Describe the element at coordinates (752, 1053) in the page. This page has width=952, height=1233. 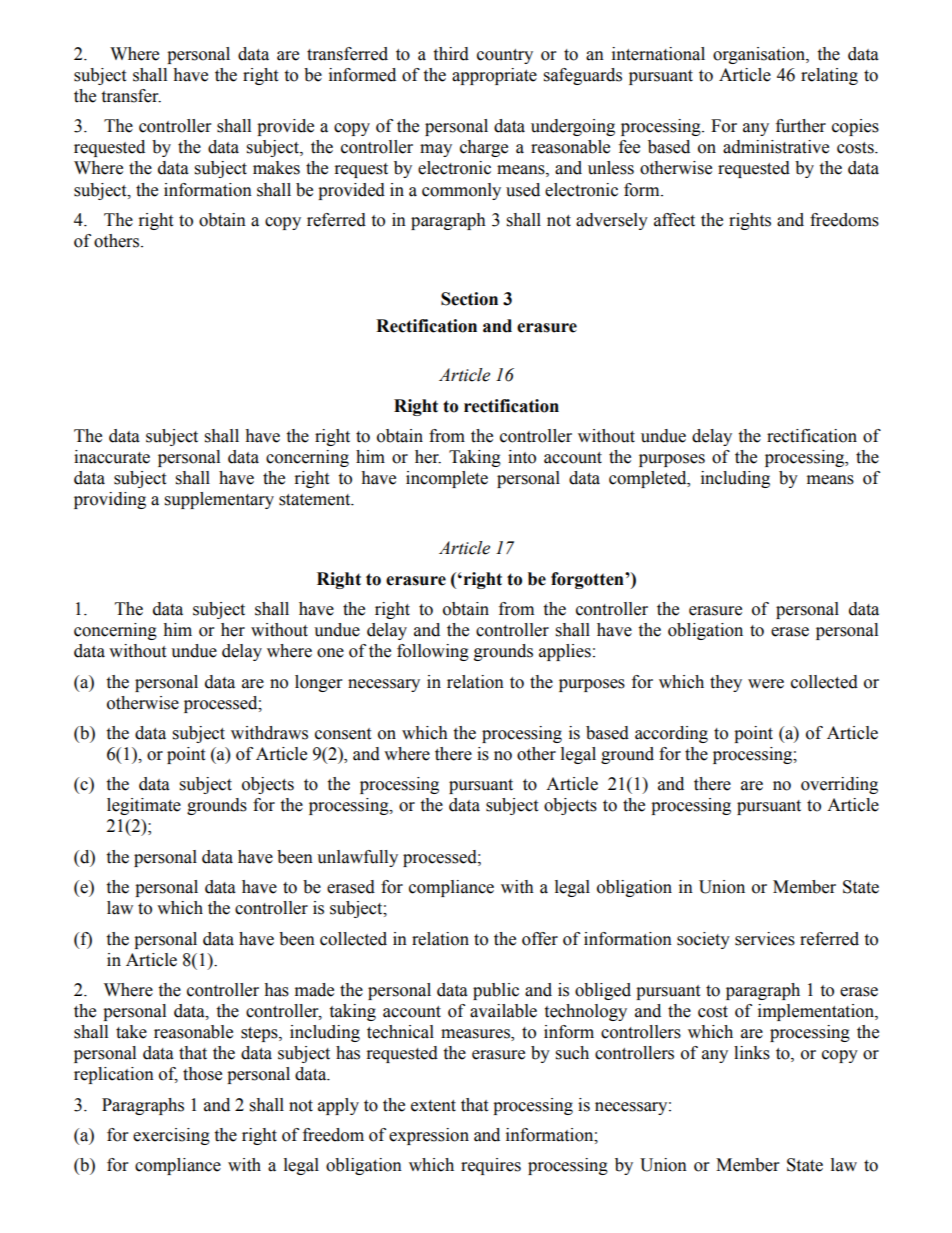
I see `links` at that location.
